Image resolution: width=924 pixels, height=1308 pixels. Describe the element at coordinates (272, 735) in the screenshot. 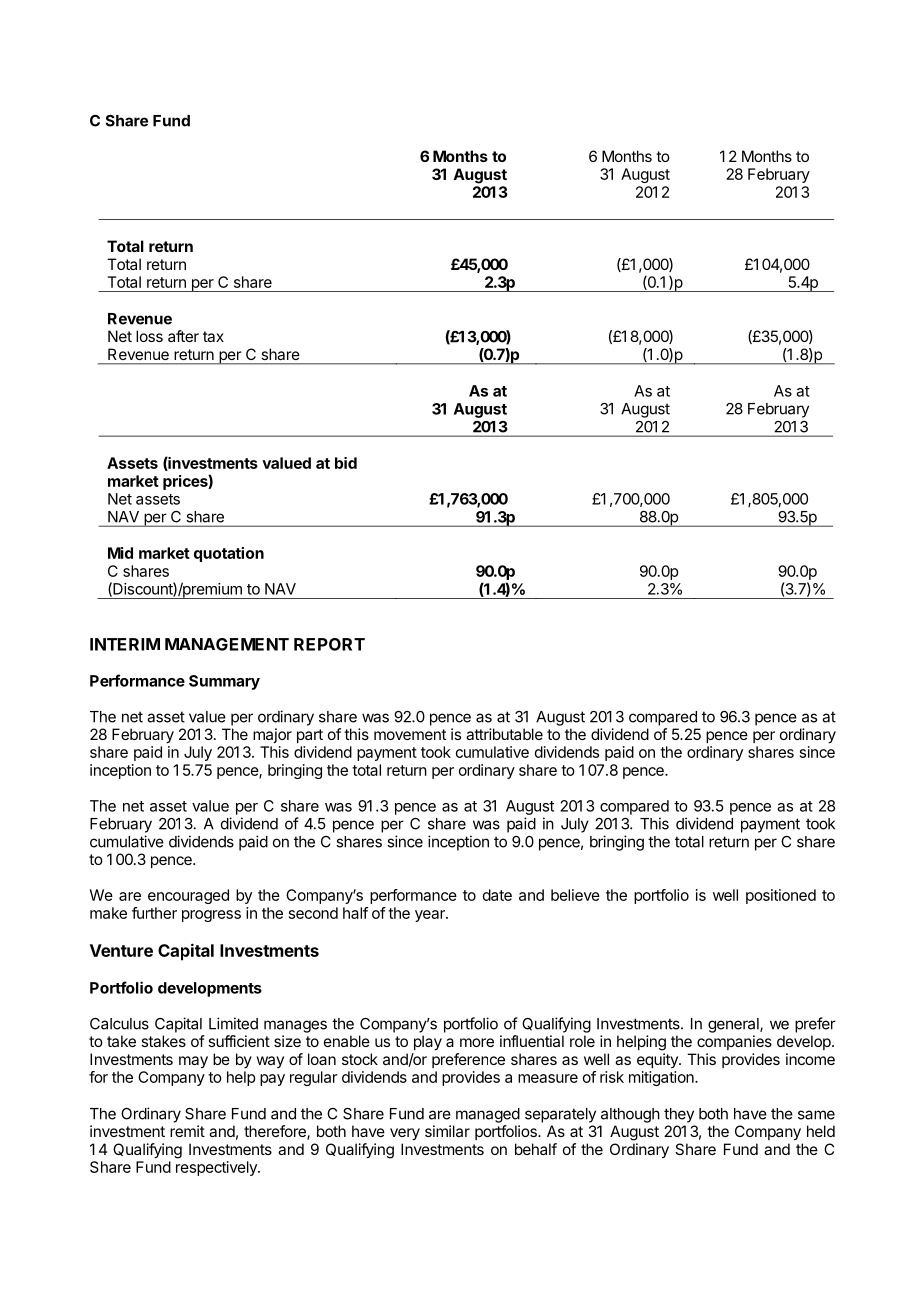

I see `major` at that location.
